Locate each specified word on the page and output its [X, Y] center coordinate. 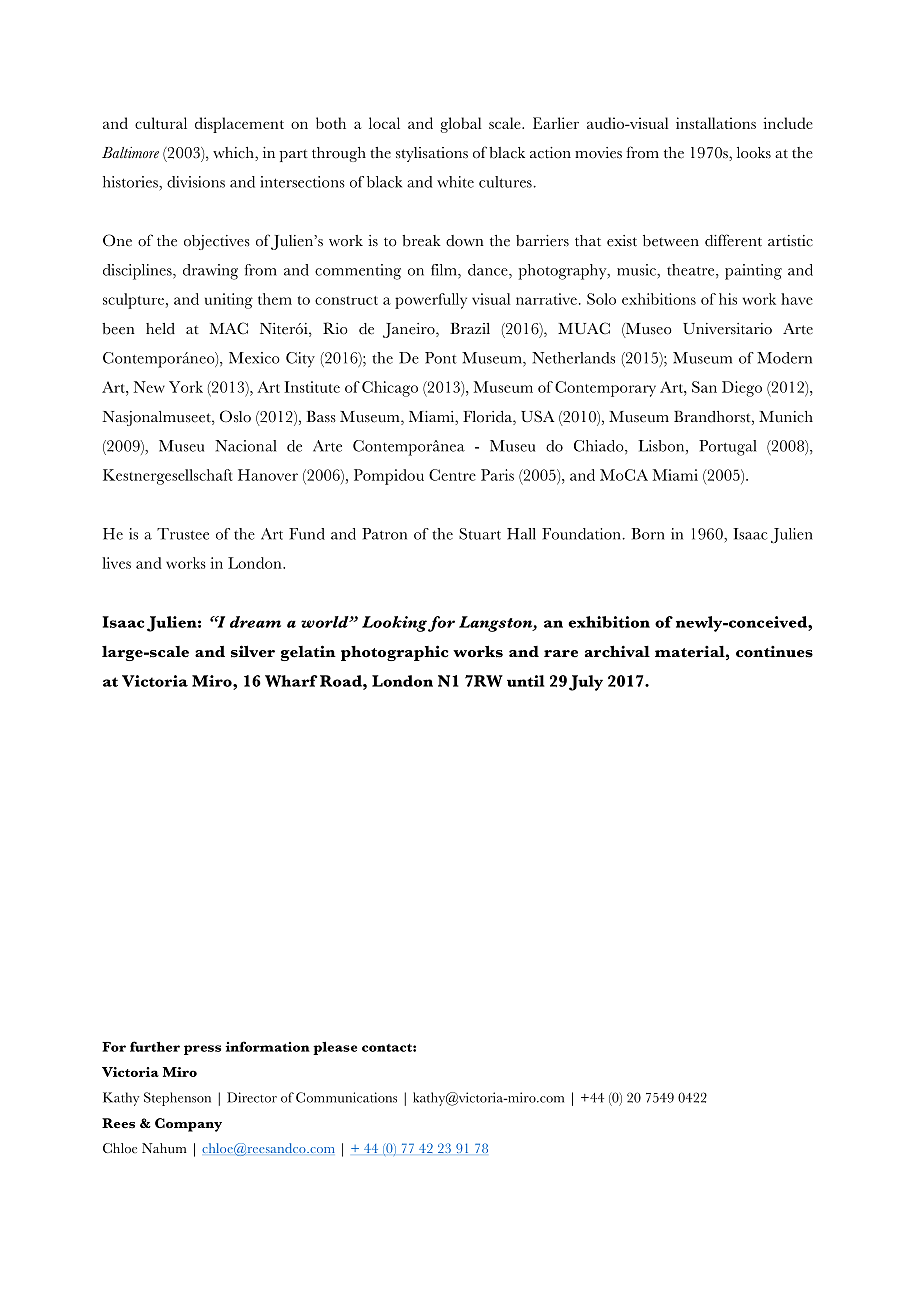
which [234, 154]
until [526, 681]
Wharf [291, 681]
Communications [346, 1097]
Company [188, 1125]
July [586, 683]
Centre [452, 475]
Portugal [727, 448]
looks [754, 153]
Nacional [245, 446]
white [455, 182]
